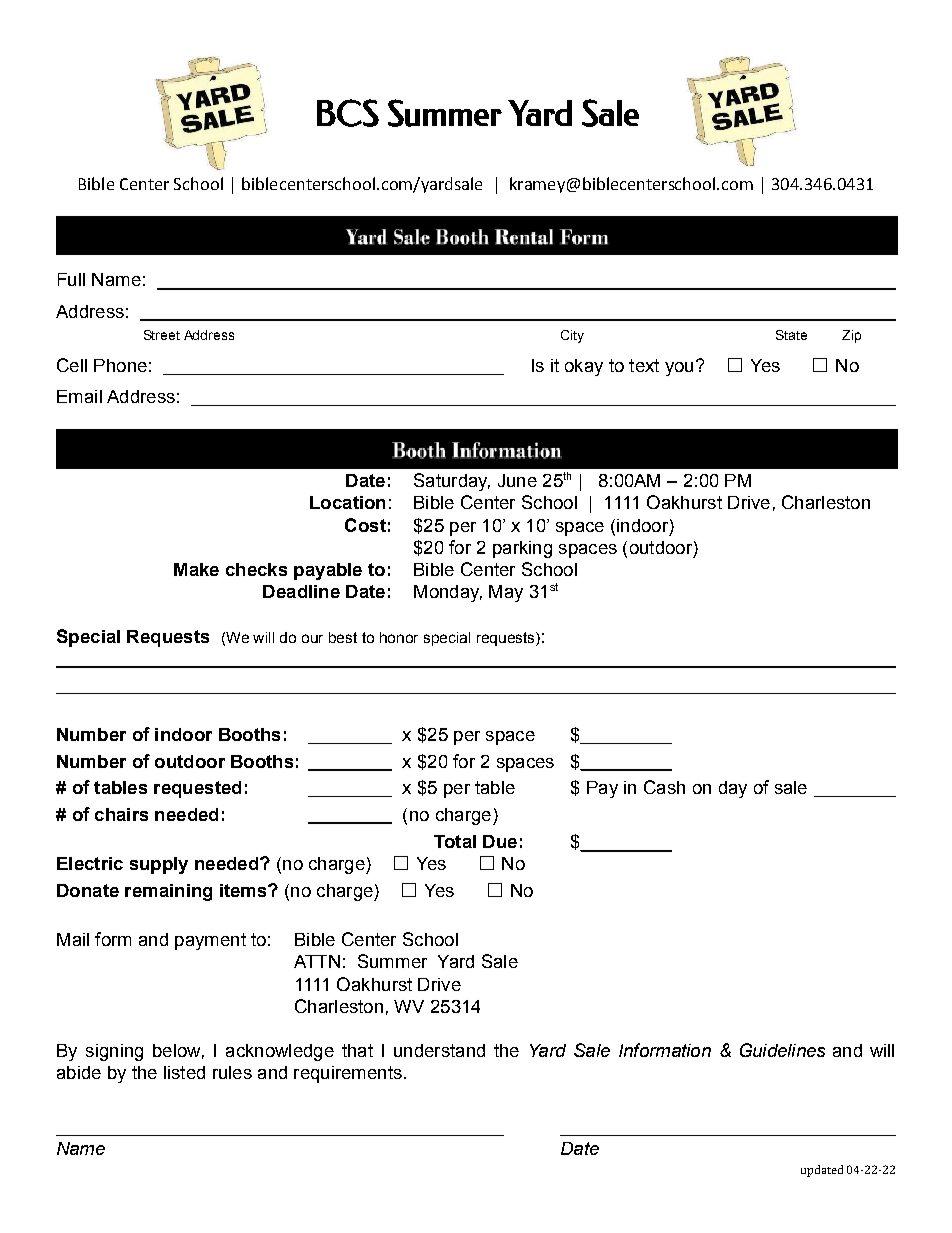 Image resolution: width=952 pixels, height=1233 pixels. What do you see at coordinates (448, 593) in the screenshot?
I see `Monday` at bounding box center [448, 593].
